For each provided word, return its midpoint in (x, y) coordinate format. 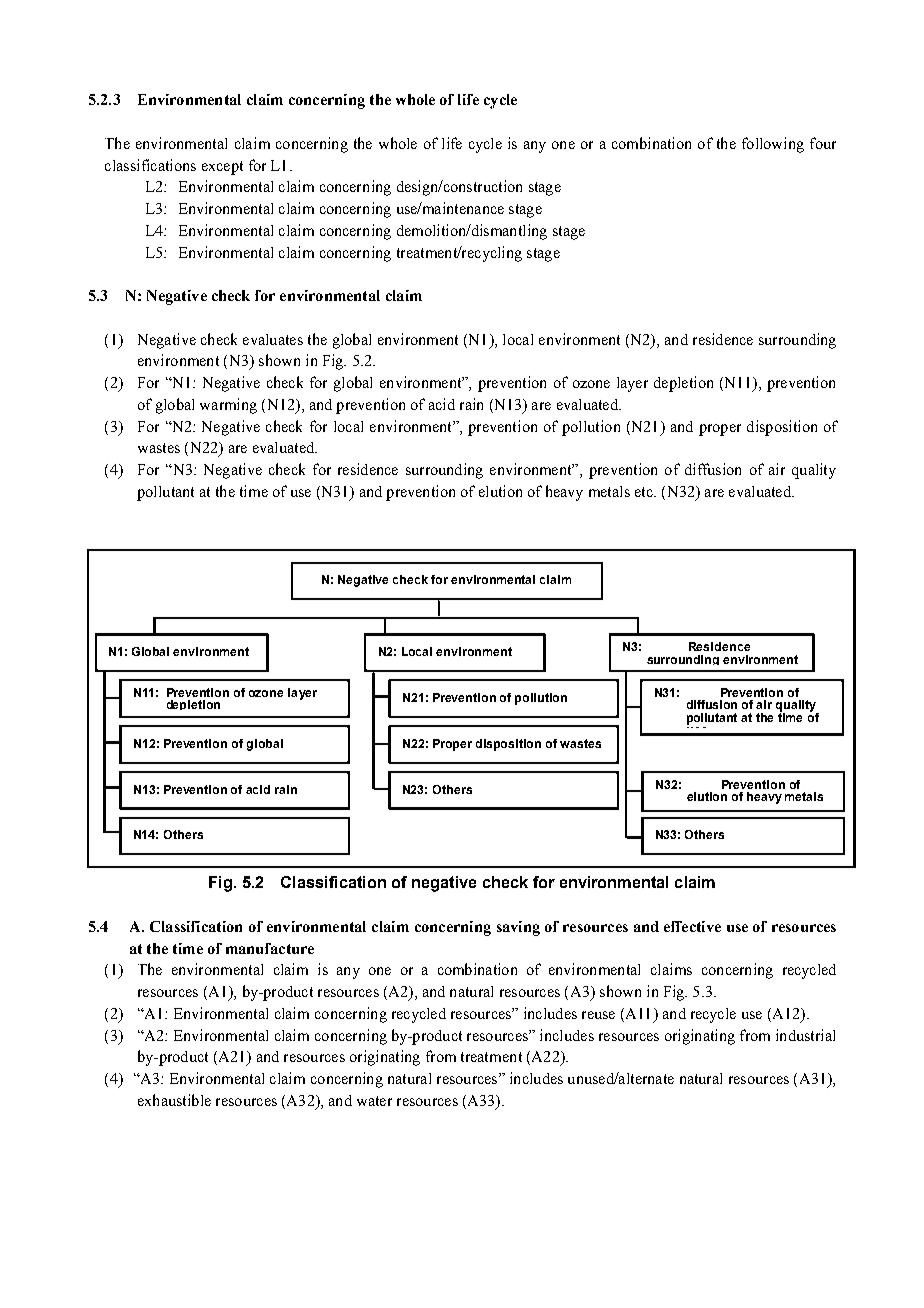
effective (692, 926)
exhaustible (174, 1100)
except (222, 168)
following (773, 145)
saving (518, 928)
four (823, 143)
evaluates (273, 339)
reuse (598, 1015)
